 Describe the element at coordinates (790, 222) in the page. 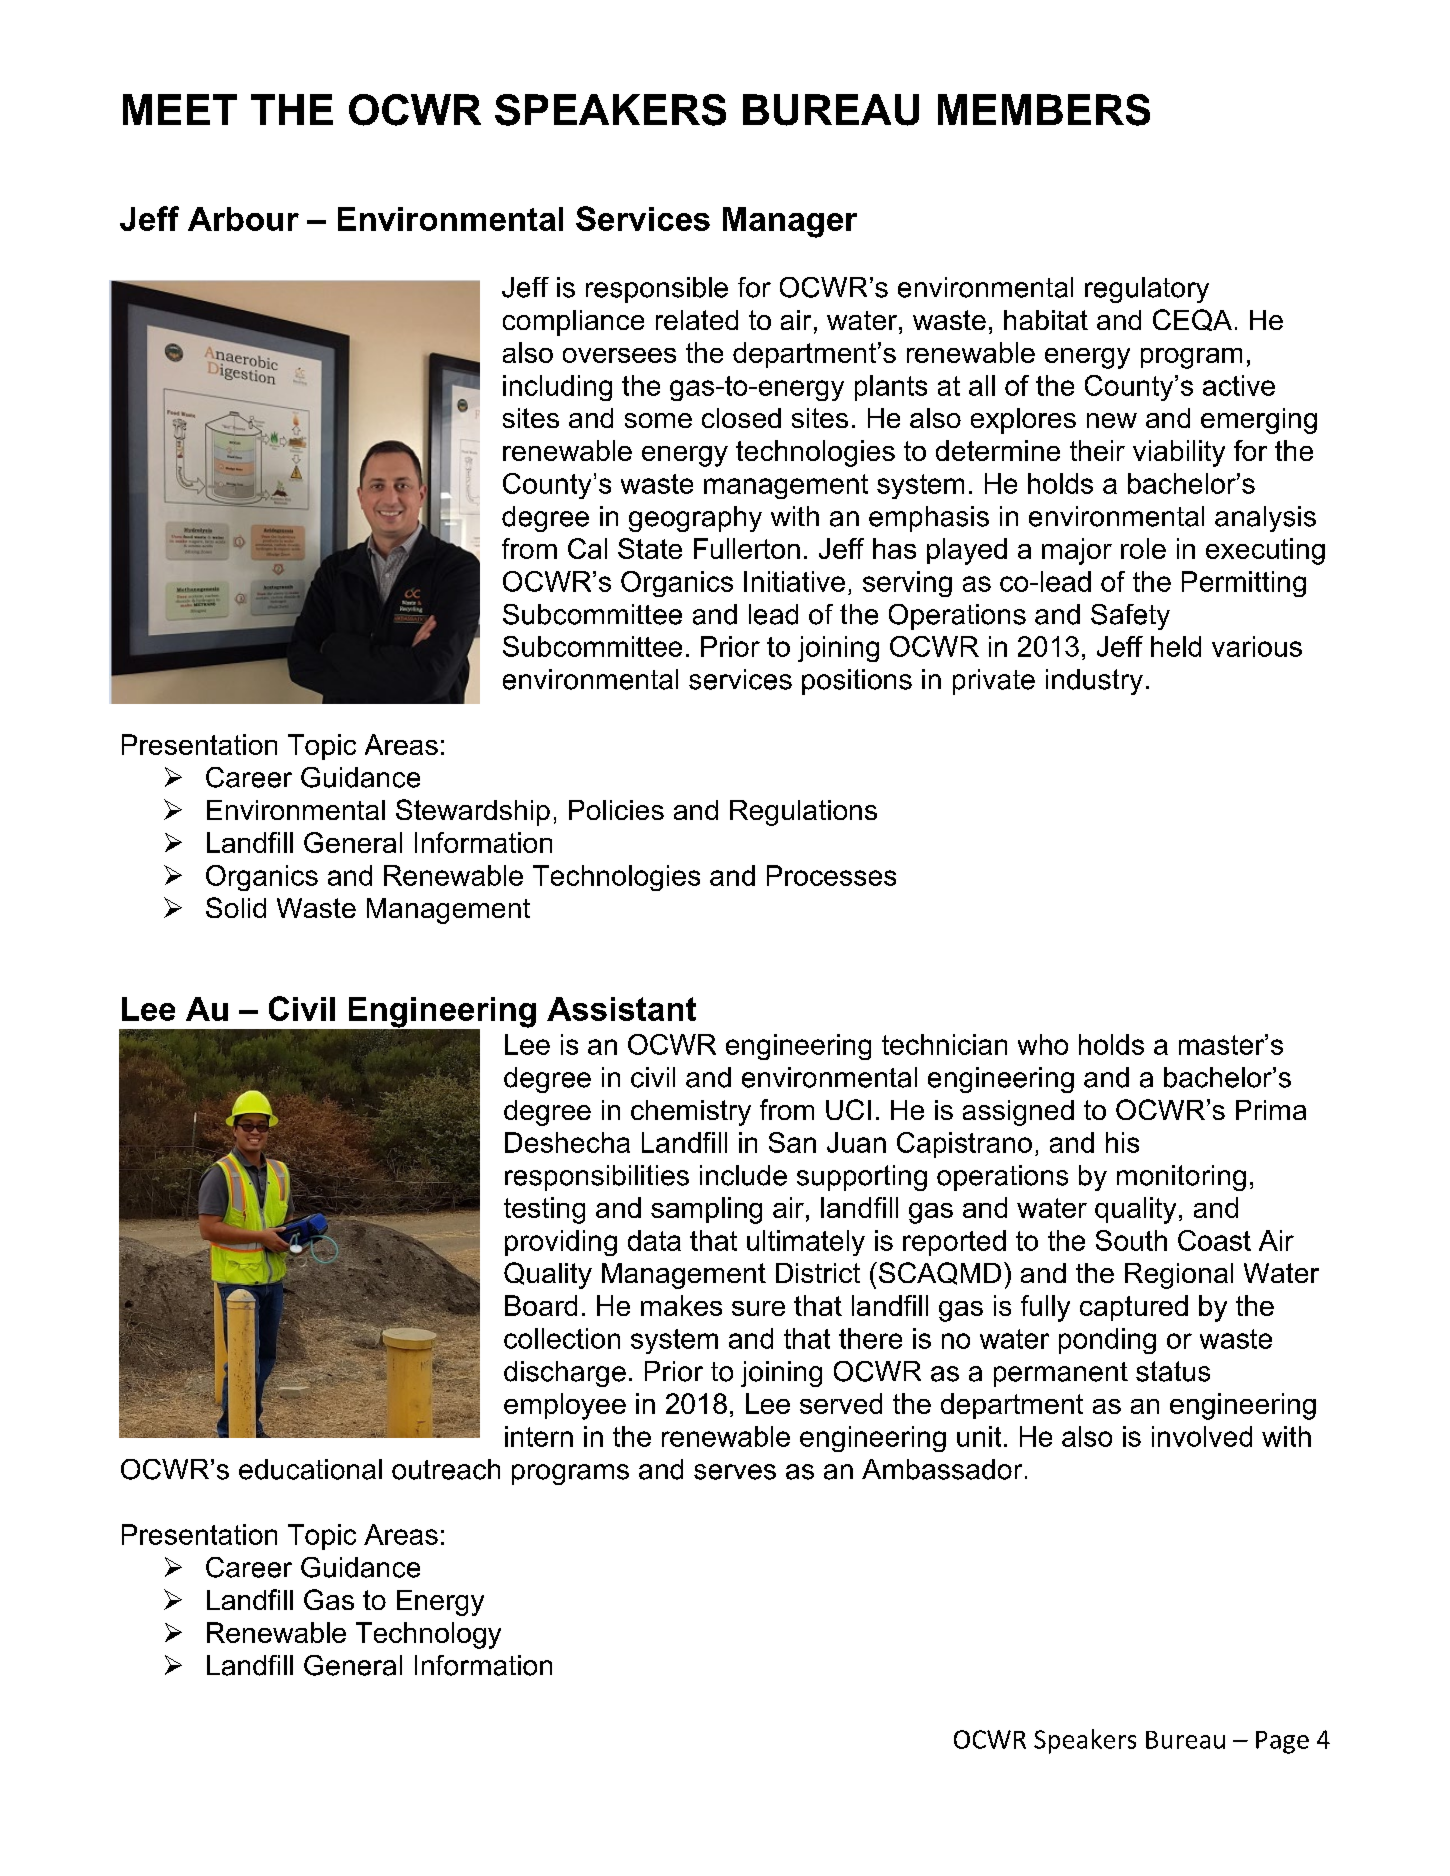

I see `Manager` at that location.
